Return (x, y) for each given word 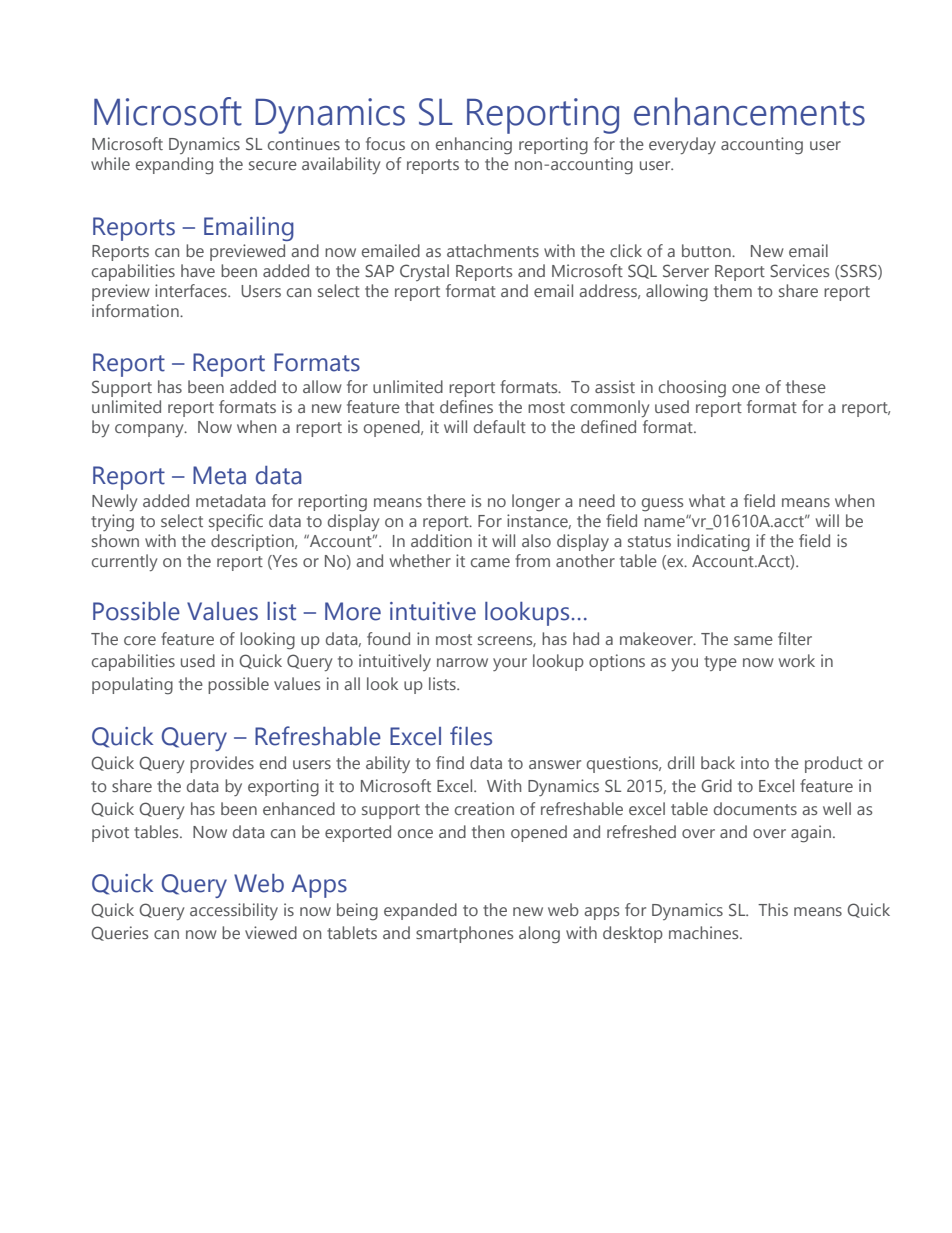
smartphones (464, 934)
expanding (174, 166)
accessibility (234, 911)
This (773, 909)
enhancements (749, 111)
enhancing (474, 146)
